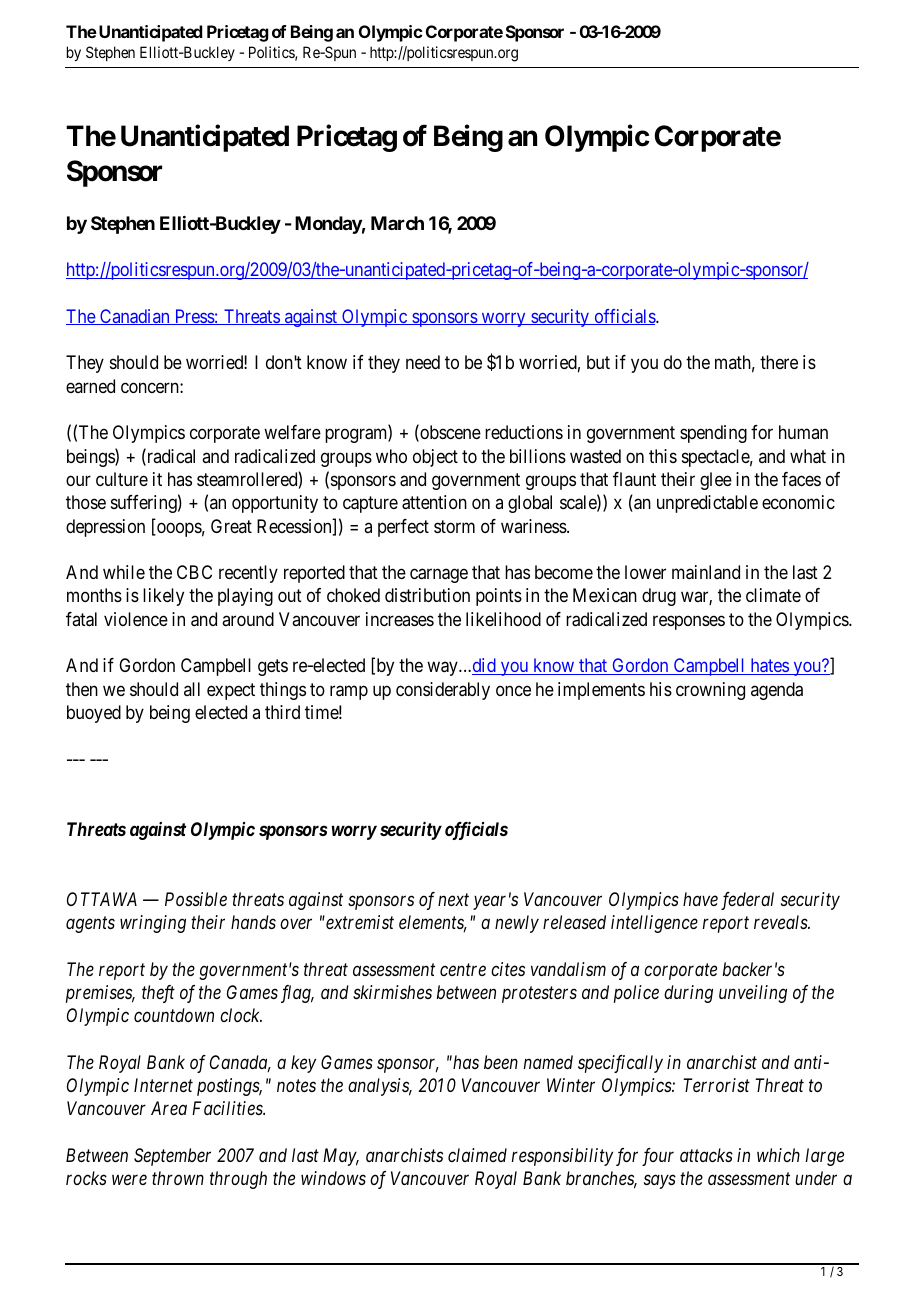  I want to click on culture, so click(122, 479).
